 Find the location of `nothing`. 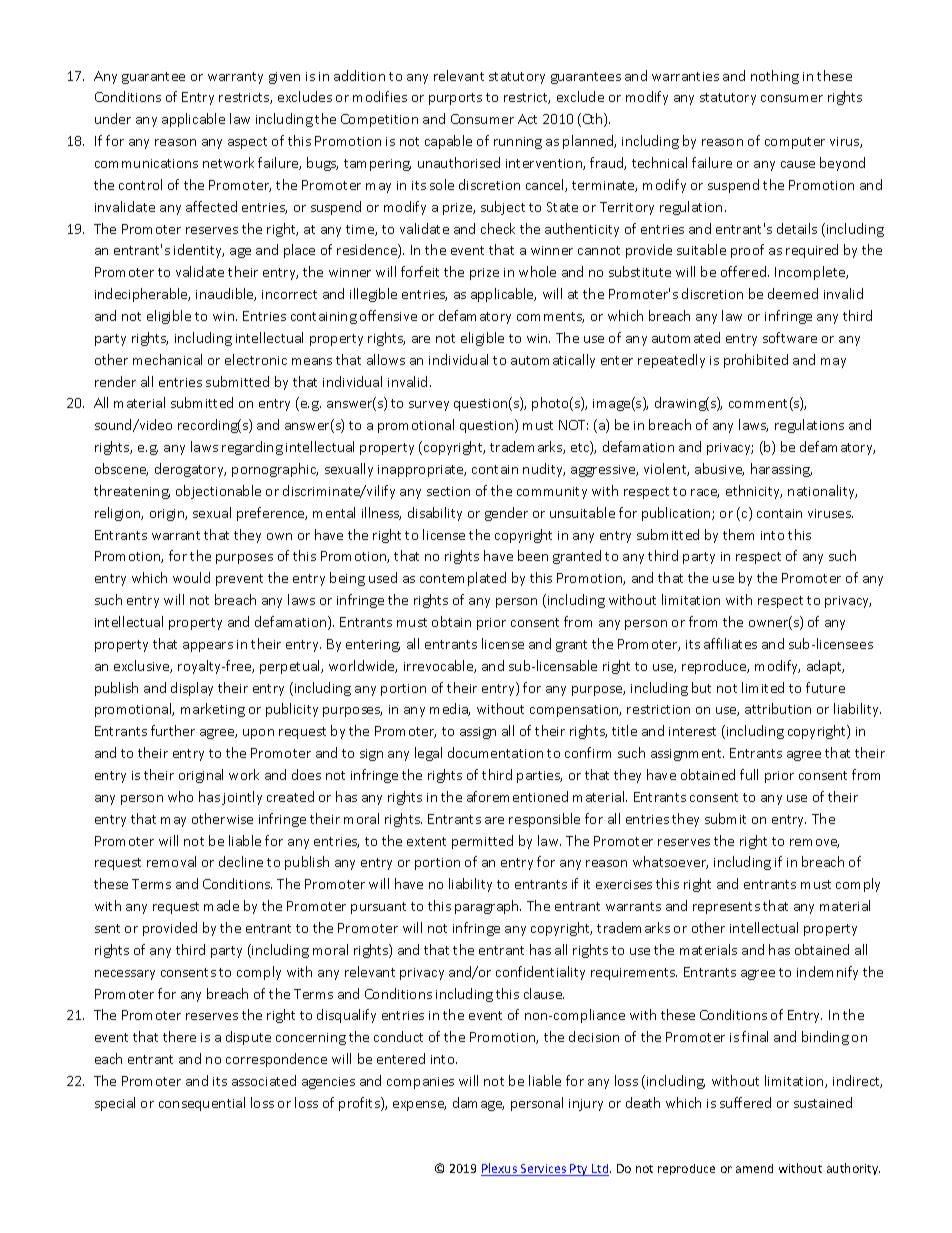

nothing is located at coordinates (775, 77).
